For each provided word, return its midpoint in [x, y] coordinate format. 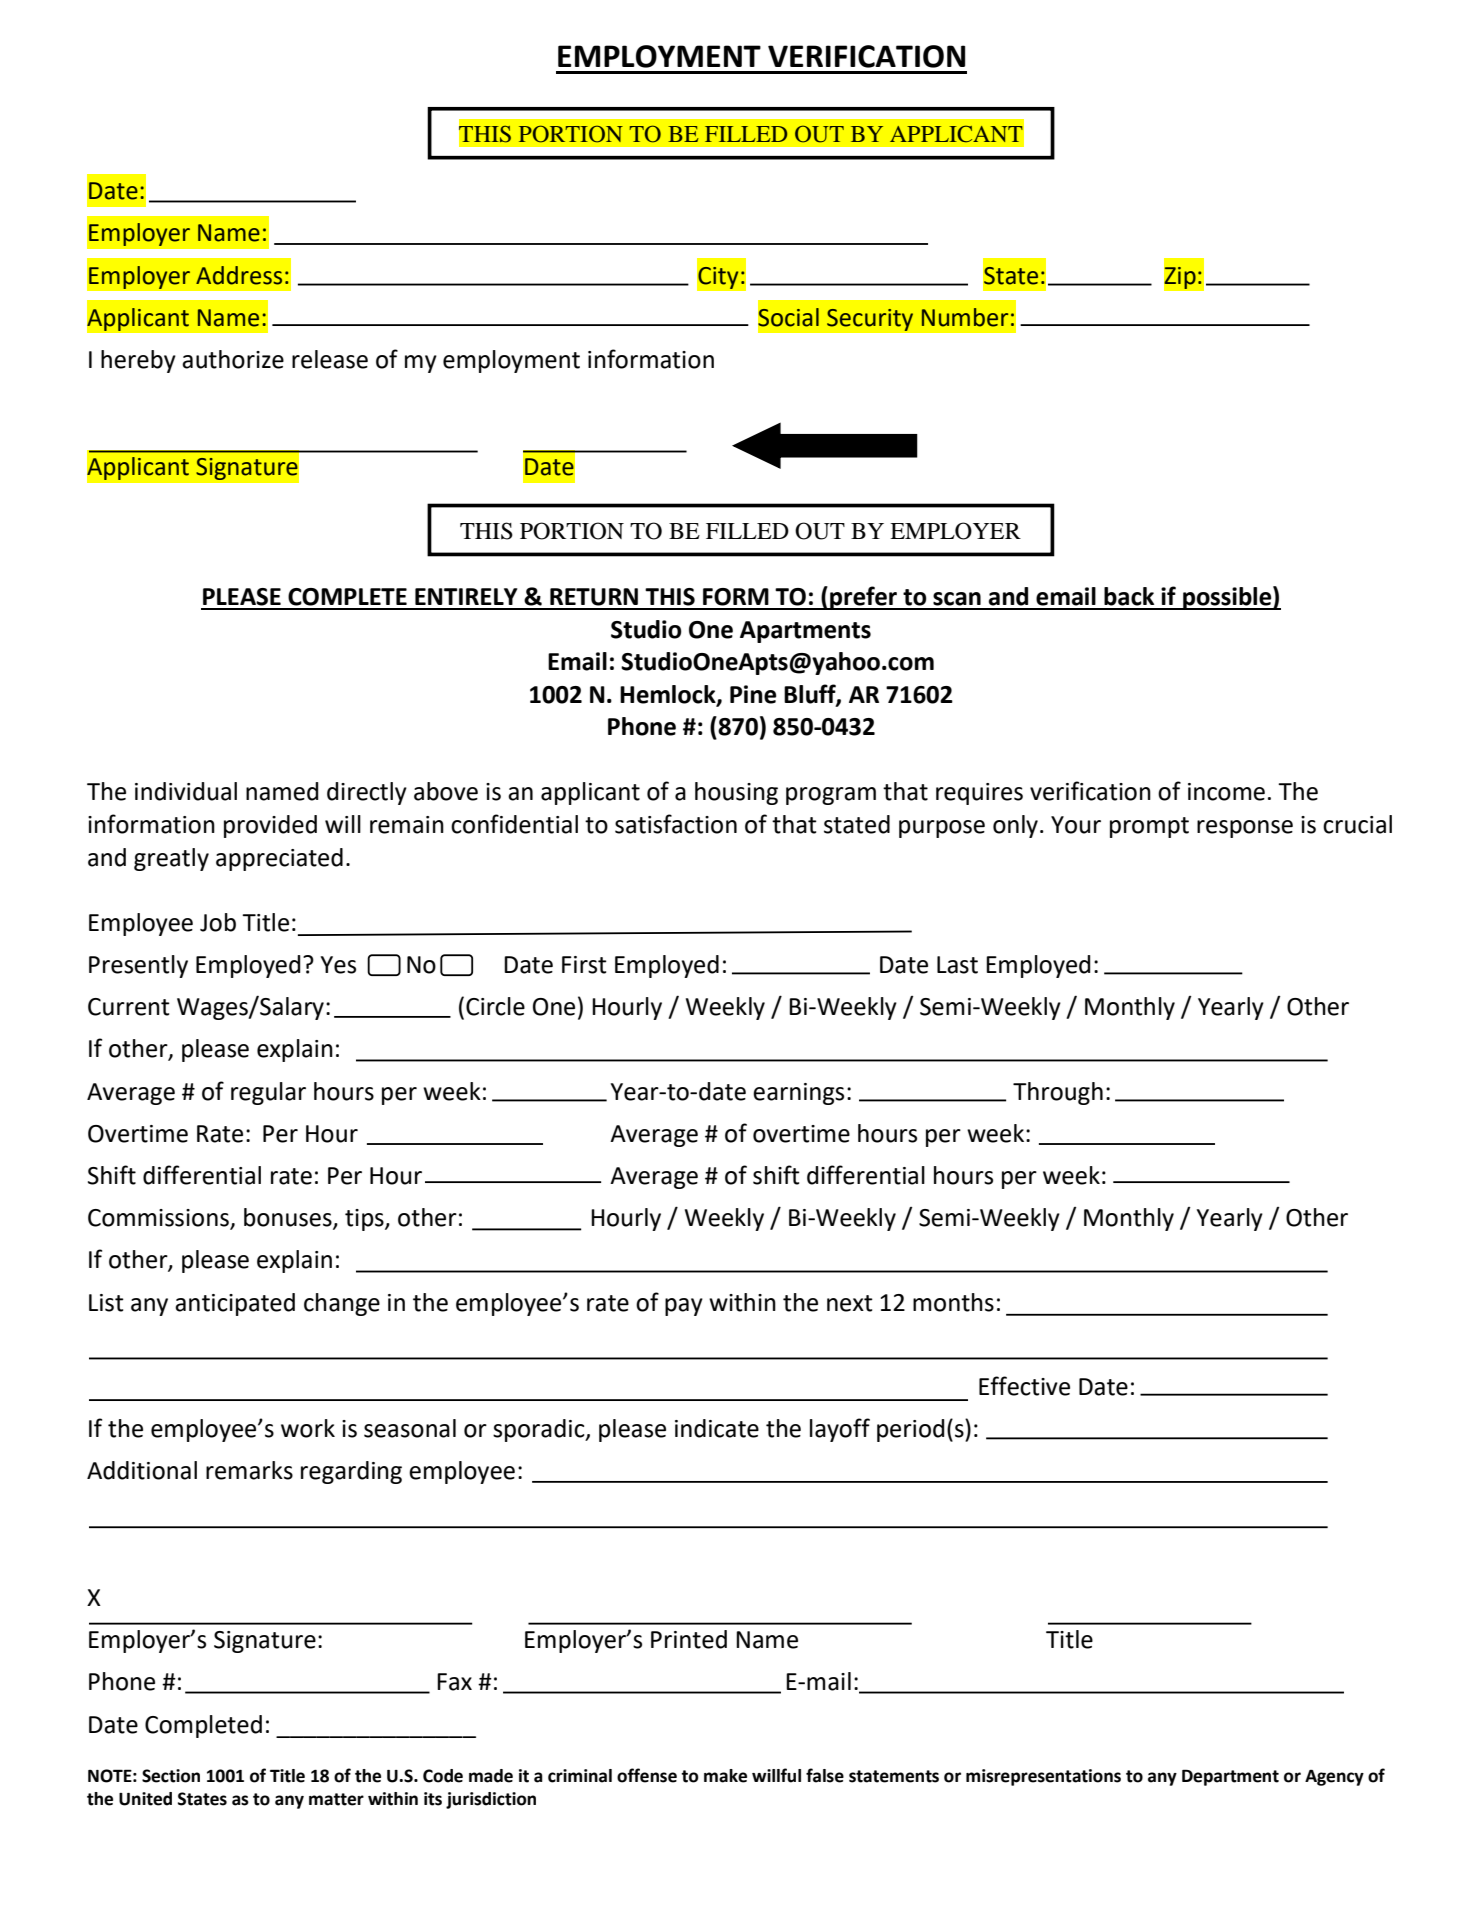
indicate [717, 1428]
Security [870, 319]
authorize [233, 359]
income [1226, 792]
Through [1058, 1093]
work [308, 1428]
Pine [753, 694]
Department [1230, 1777]
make [725, 1776]
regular [268, 1093]
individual [186, 791]
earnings [798, 1094]
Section [171, 1776]
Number [965, 317]
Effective [1024, 1386]
